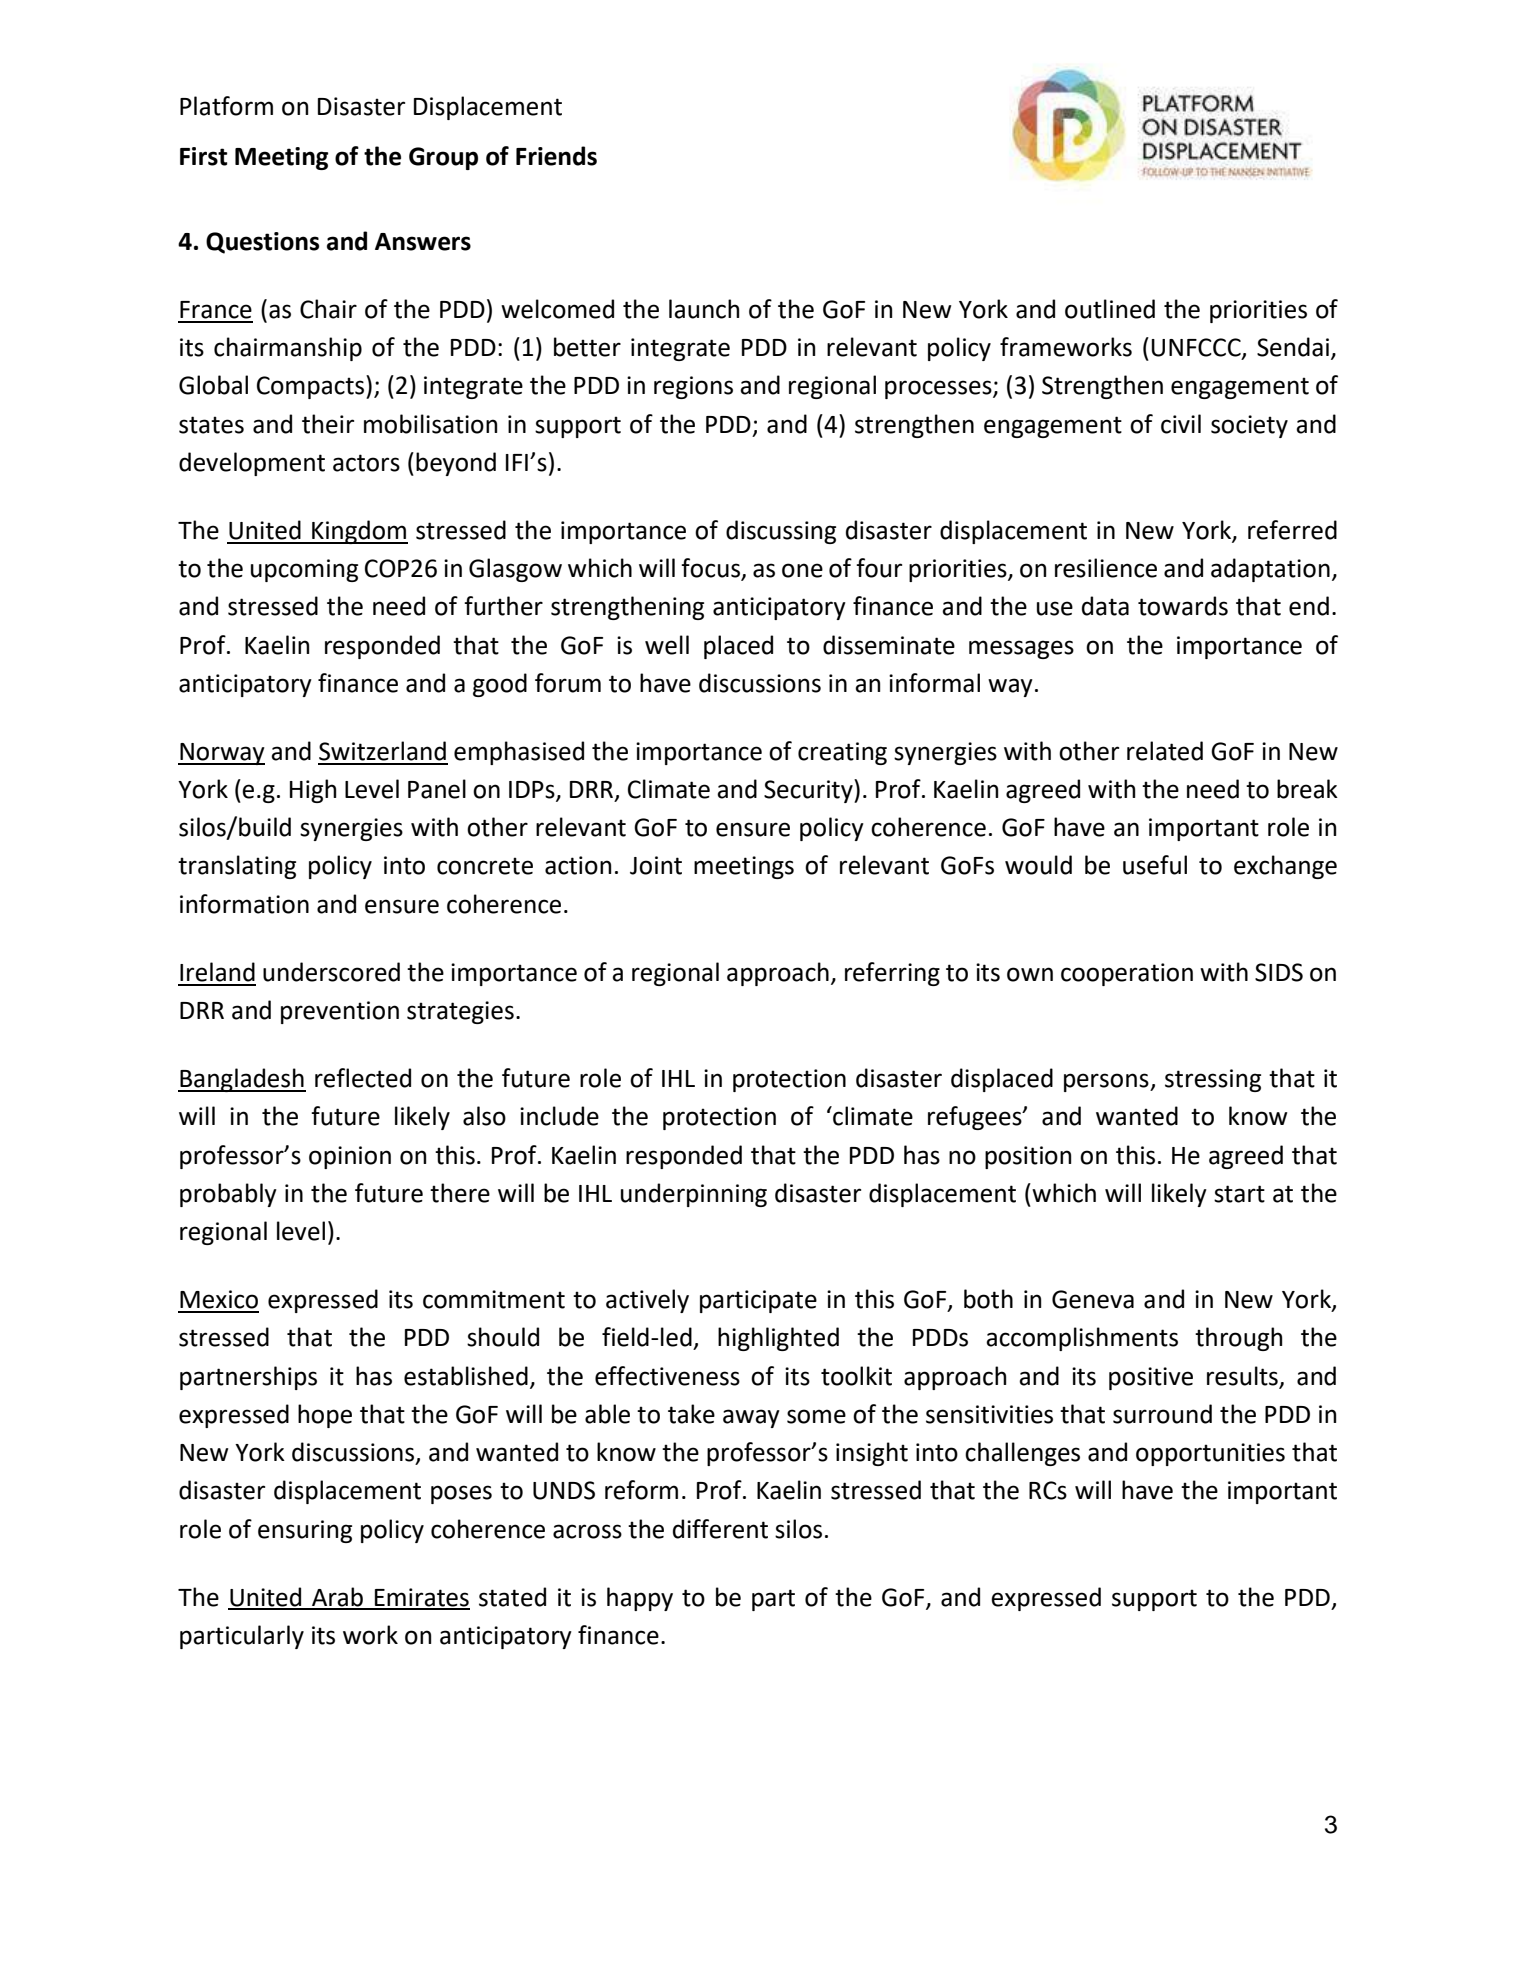  What do you see at coordinates (237, 867) in the screenshot?
I see `translating` at bounding box center [237, 867].
